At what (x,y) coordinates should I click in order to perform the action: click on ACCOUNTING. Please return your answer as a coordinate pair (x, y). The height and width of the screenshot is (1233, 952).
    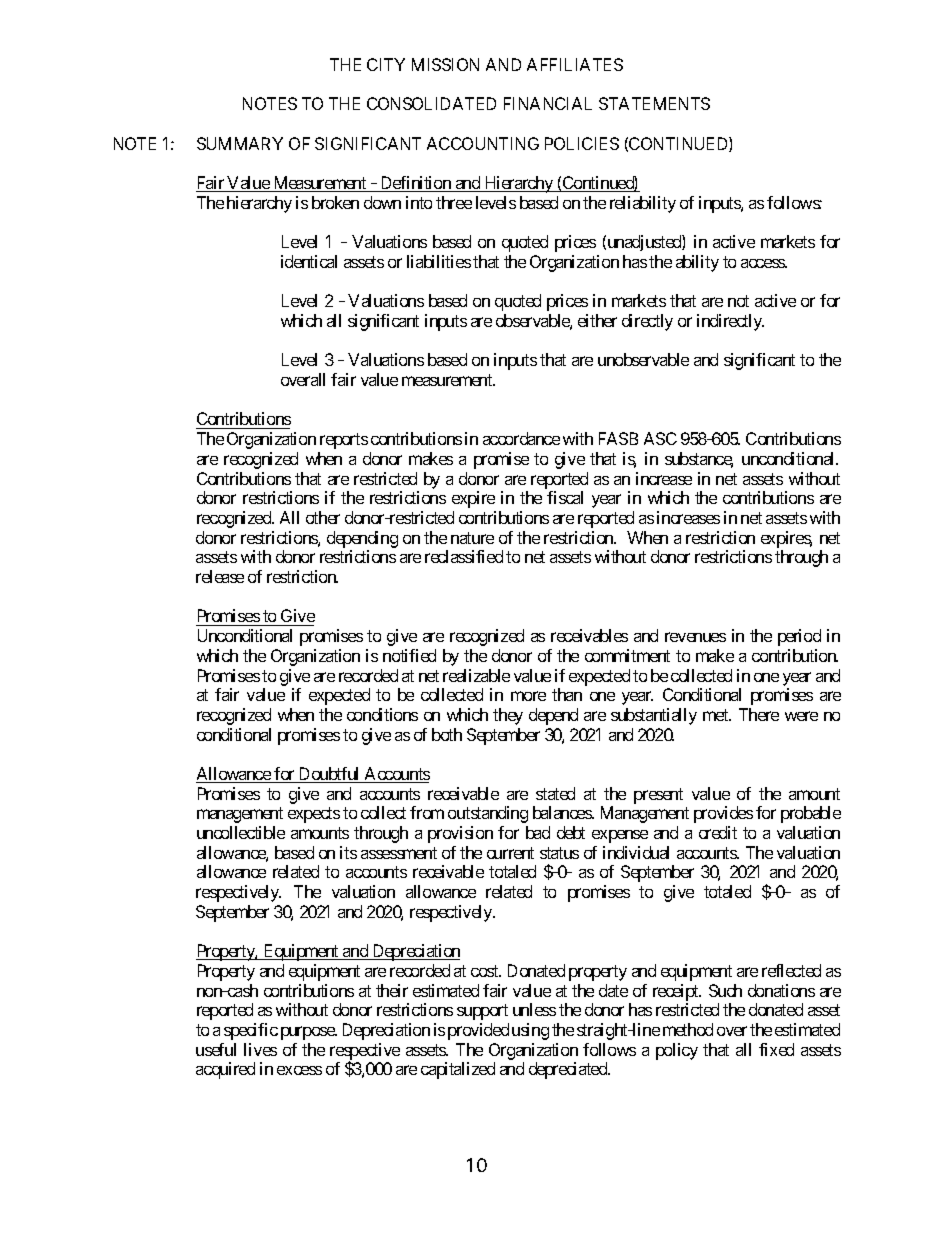
    Looking at the image, I should click on (483, 143).
